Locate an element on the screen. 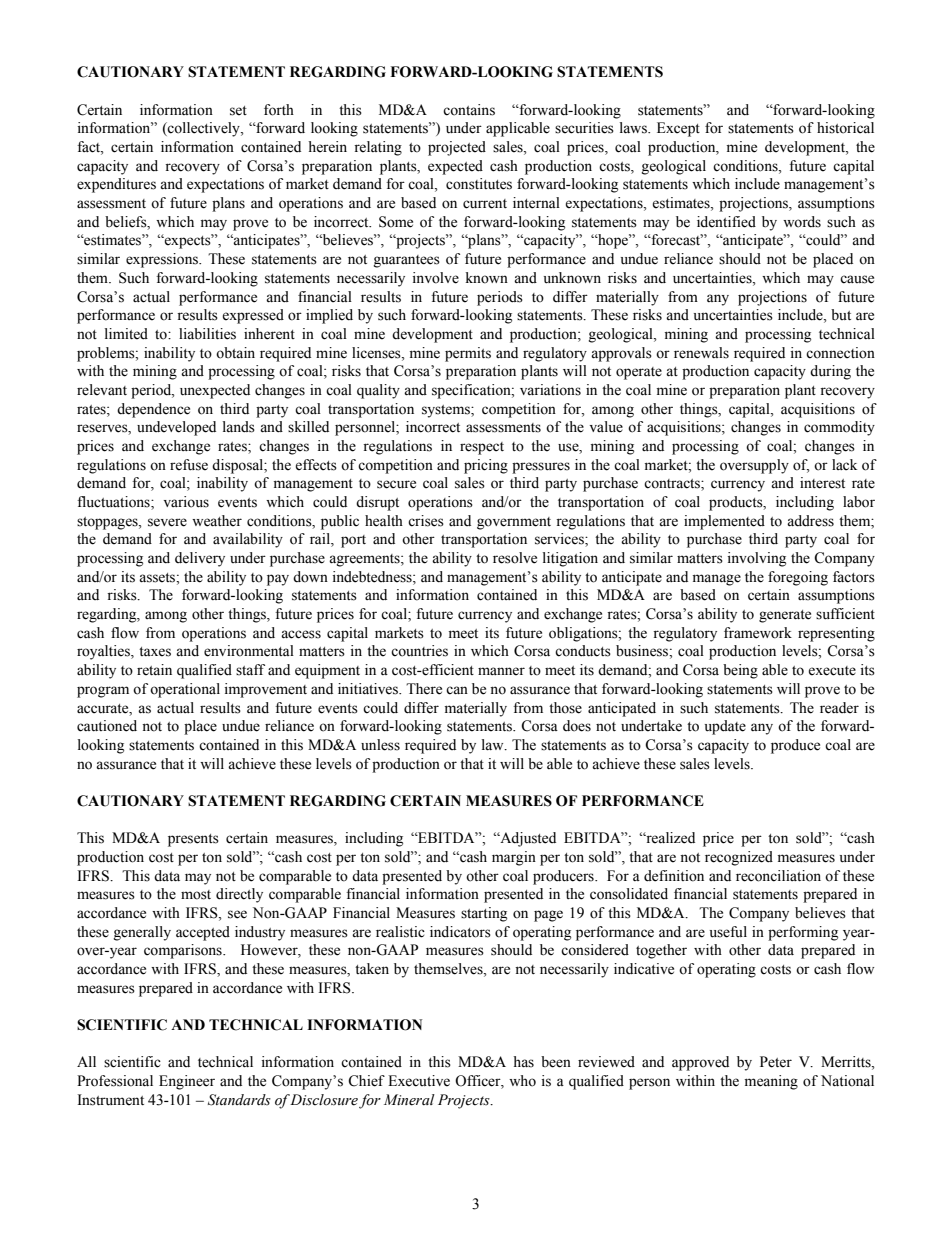  framework is located at coordinates (758, 633).
